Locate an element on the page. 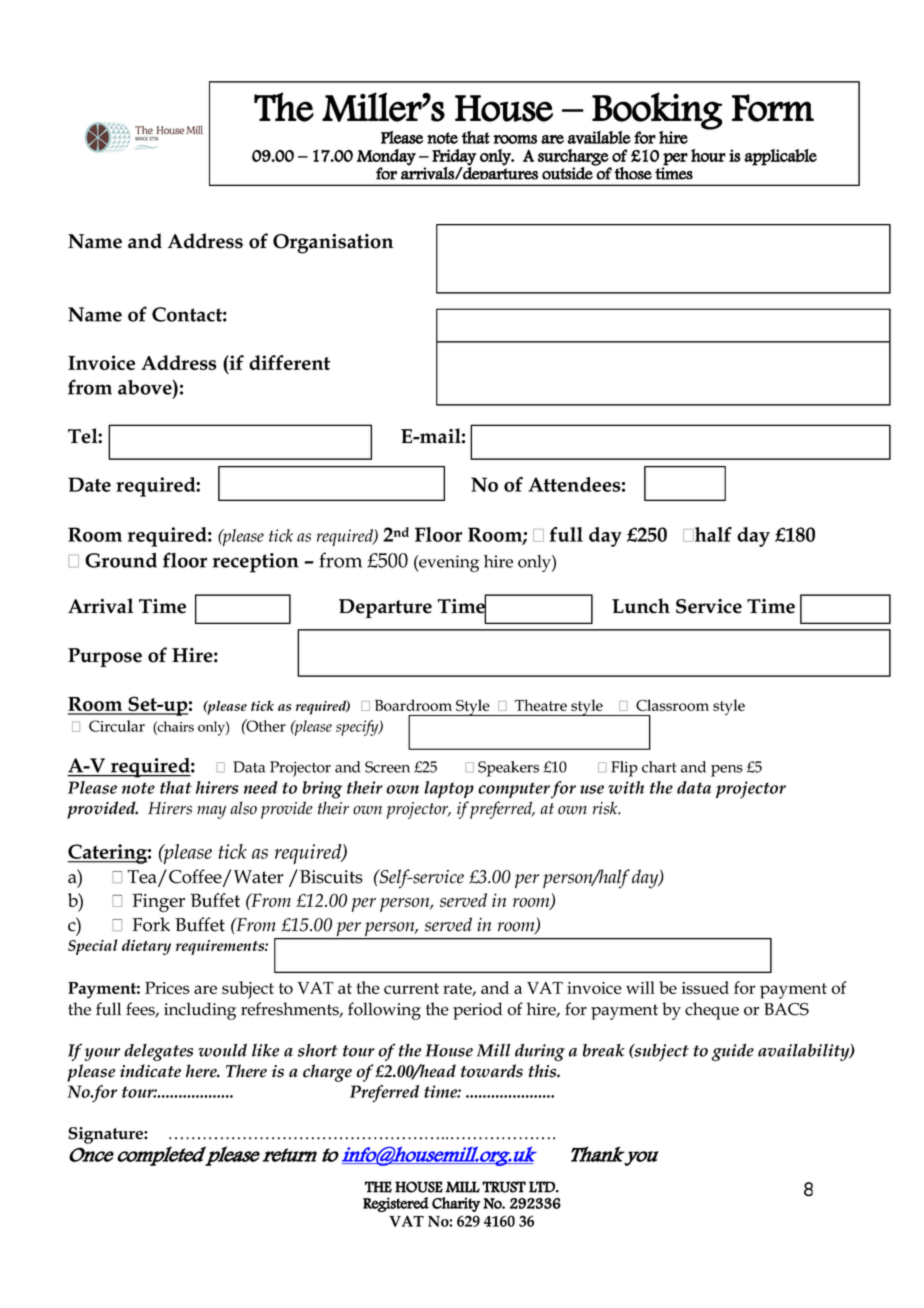  laptop is located at coordinates (449, 789).
